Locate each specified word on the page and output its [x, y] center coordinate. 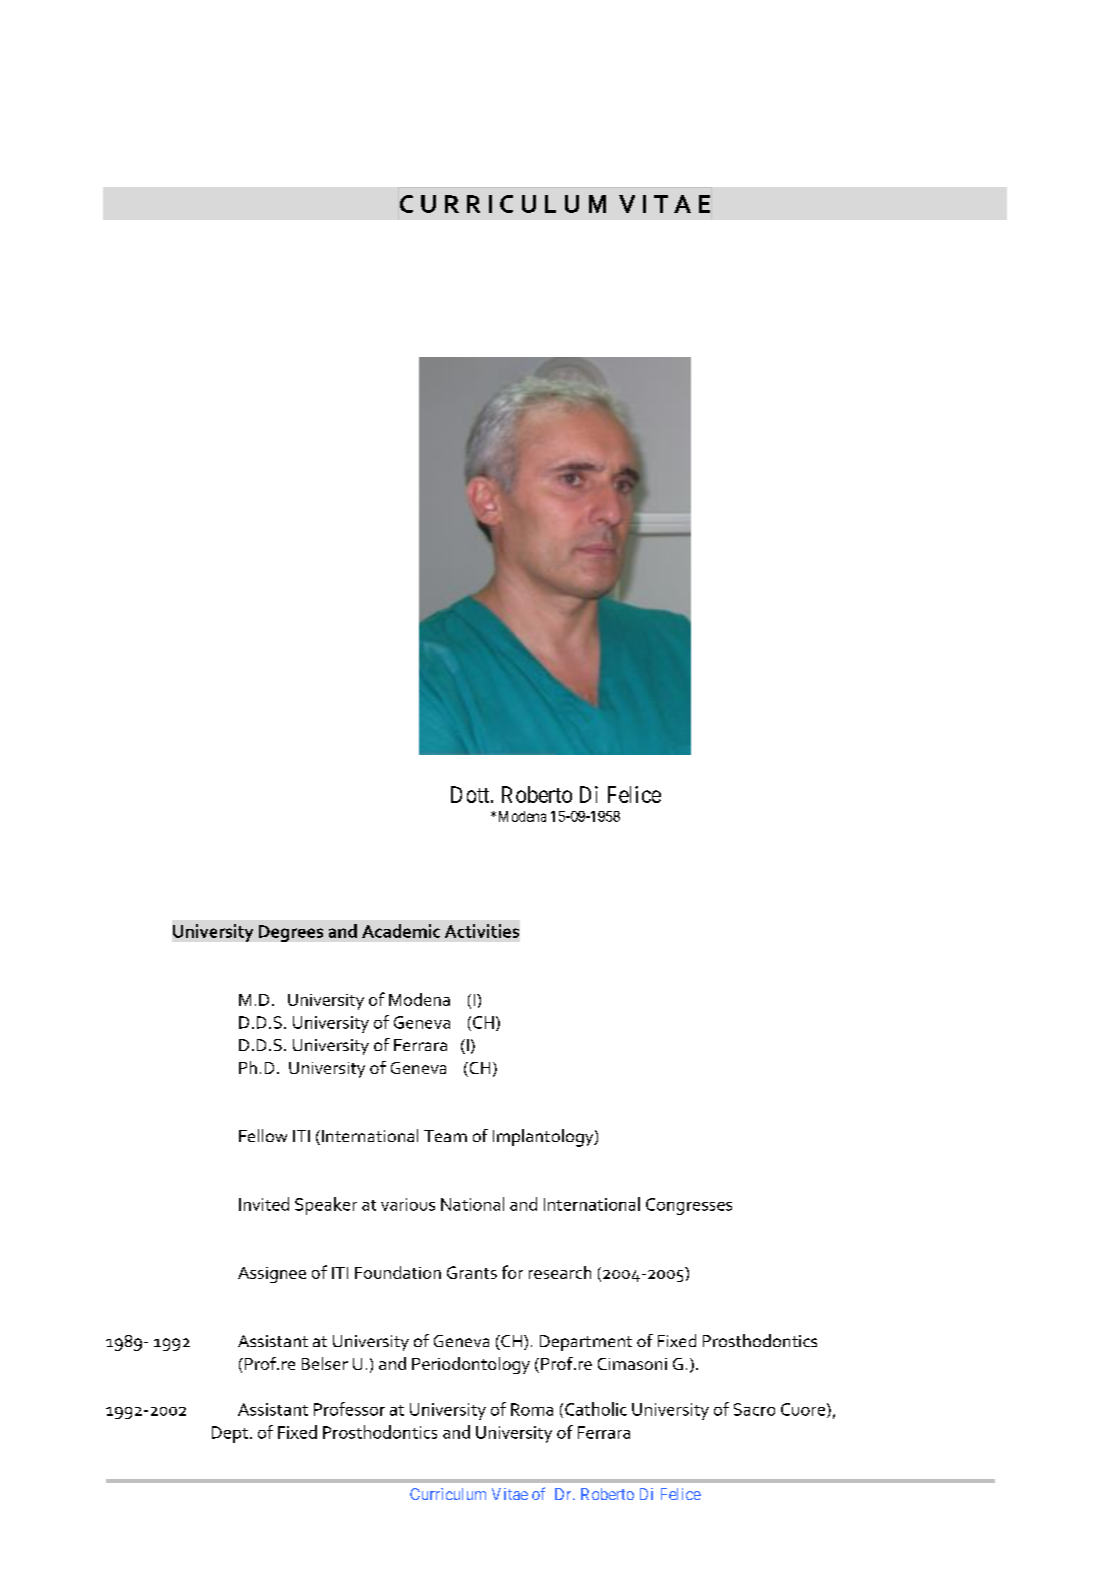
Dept [230, 1434]
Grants [472, 1272]
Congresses [689, 1206]
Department [586, 1343]
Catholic [596, 1409]
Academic [401, 931]
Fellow [263, 1135]
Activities [482, 931]
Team [445, 1136]
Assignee [272, 1275]
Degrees [291, 933]
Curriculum [448, 1494]
